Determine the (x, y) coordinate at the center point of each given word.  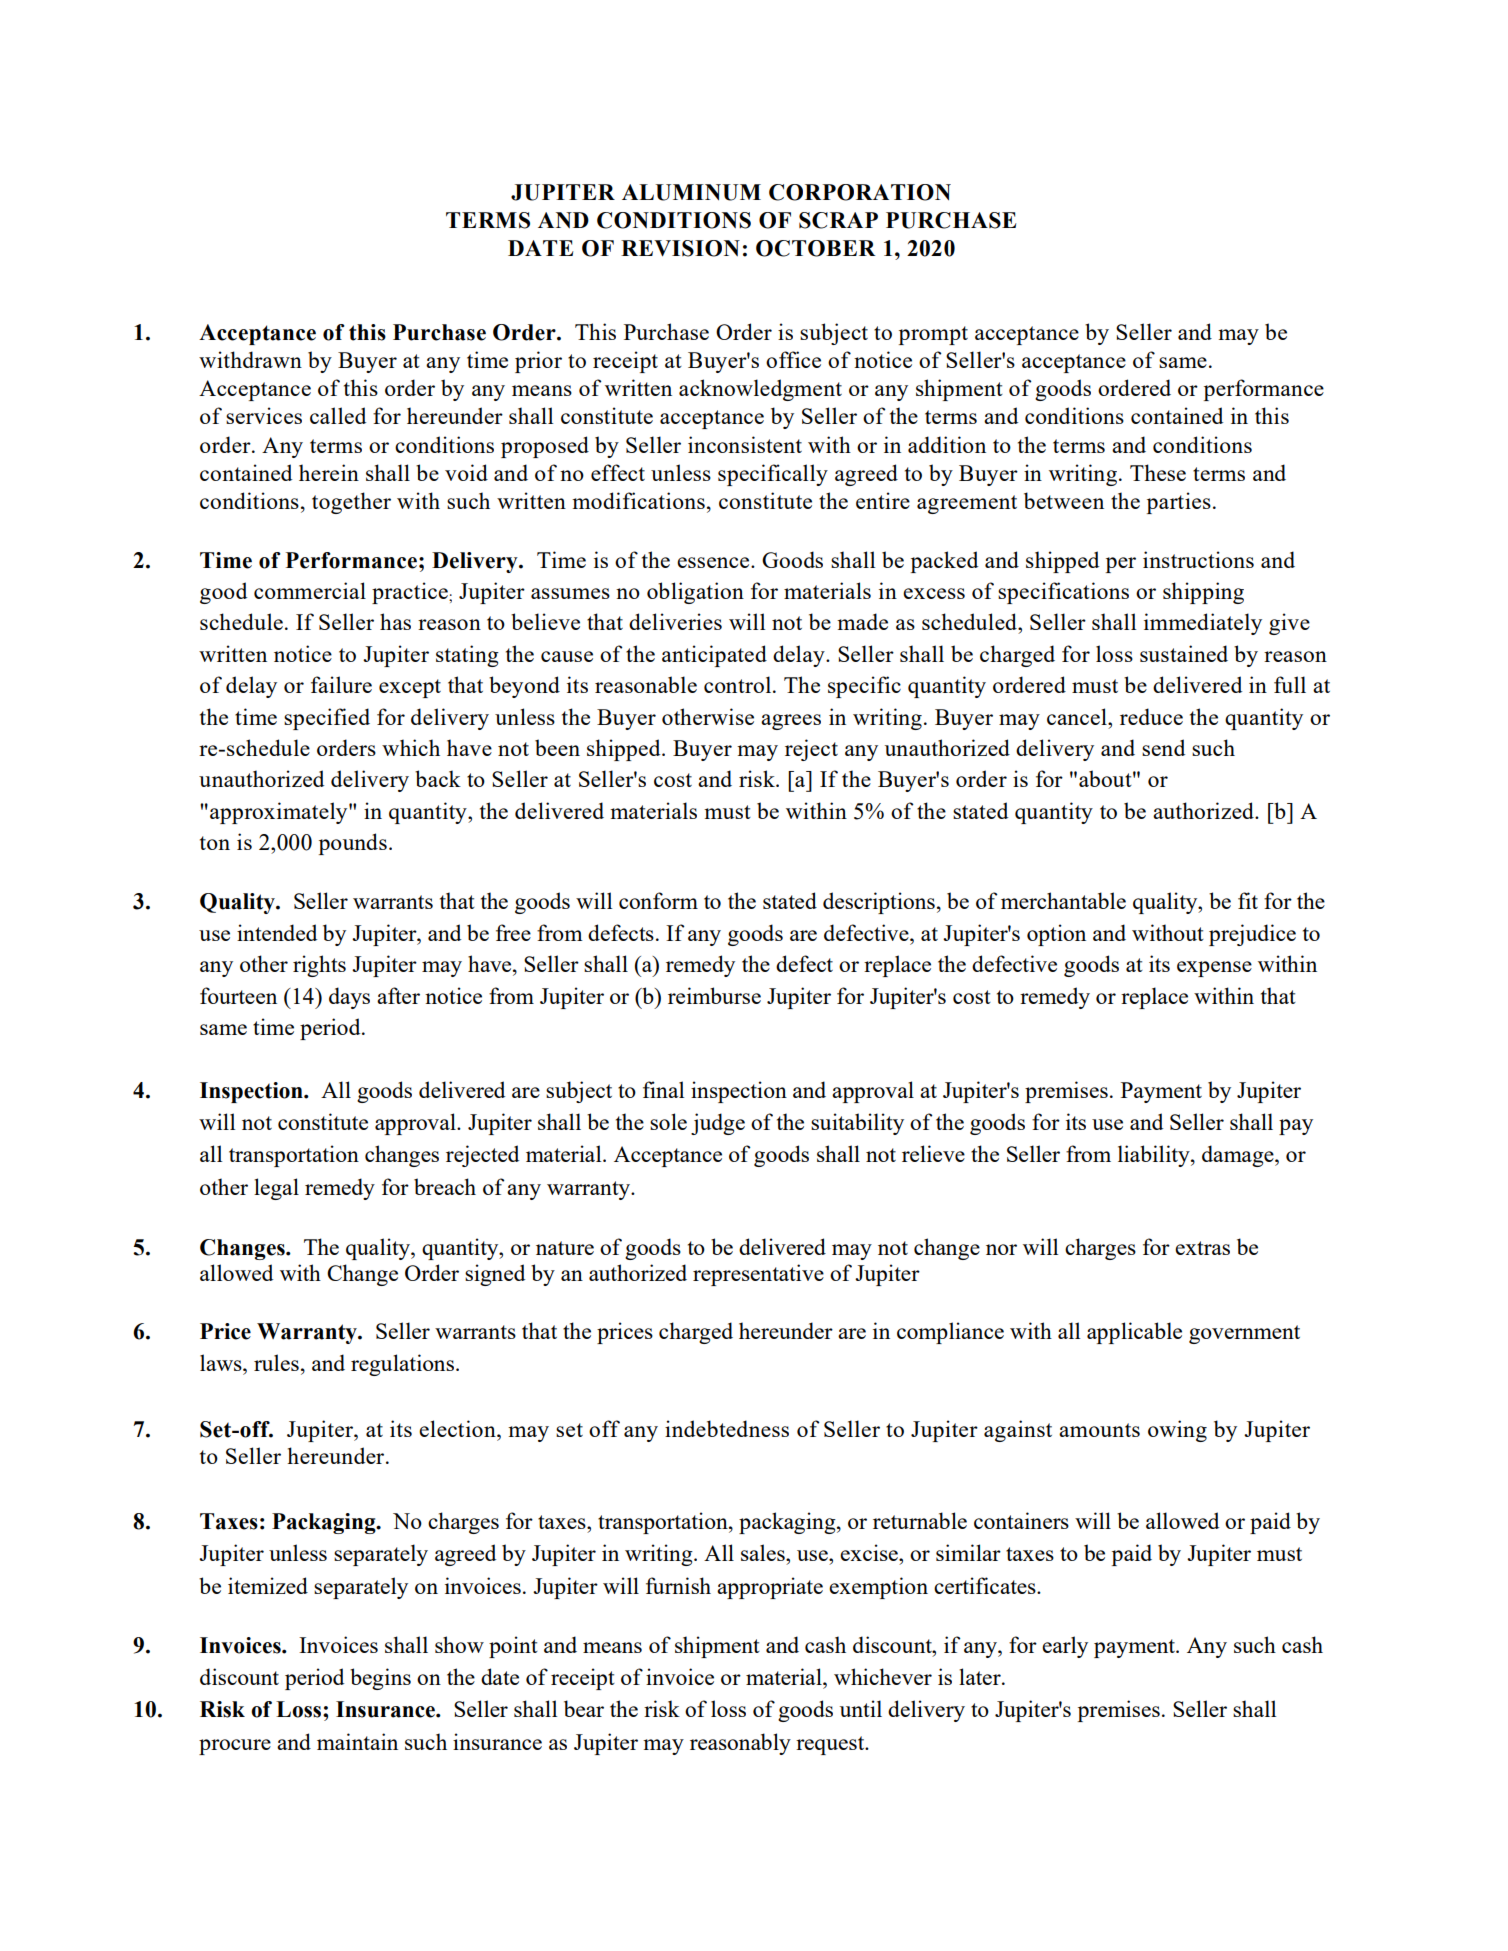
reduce (1151, 716)
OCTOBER (816, 248)
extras (1202, 1248)
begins (380, 1679)
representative (758, 1275)
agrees (791, 722)
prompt (933, 335)
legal (276, 1189)
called (338, 415)
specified (327, 719)
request (831, 1745)
